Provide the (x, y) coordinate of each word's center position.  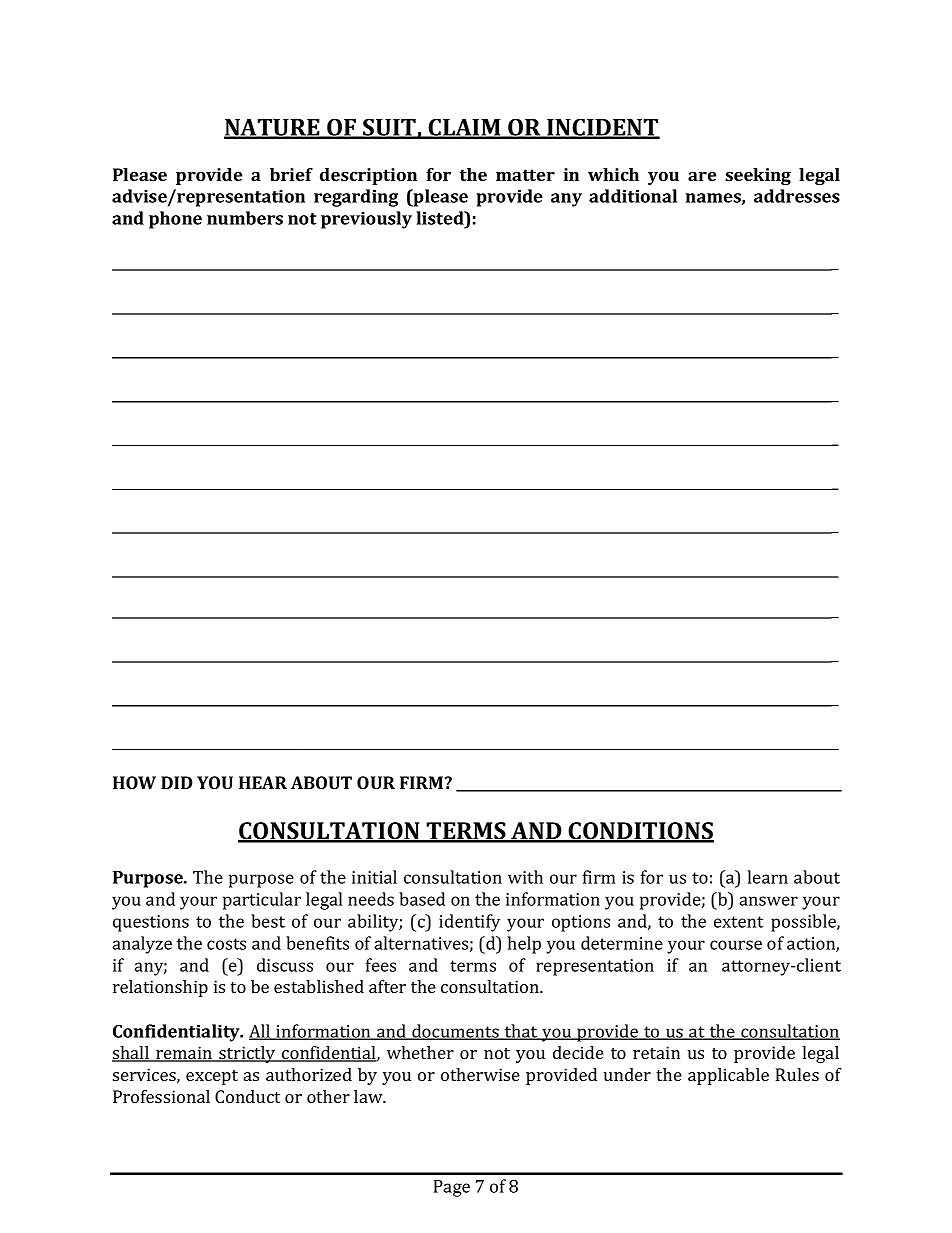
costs (226, 944)
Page (451, 1188)
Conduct (247, 1096)
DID (177, 782)
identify (469, 923)
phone (175, 220)
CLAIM (465, 128)
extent (738, 922)
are (702, 176)
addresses (797, 196)
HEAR (263, 782)
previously (366, 220)
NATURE (273, 128)
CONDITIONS (640, 832)
